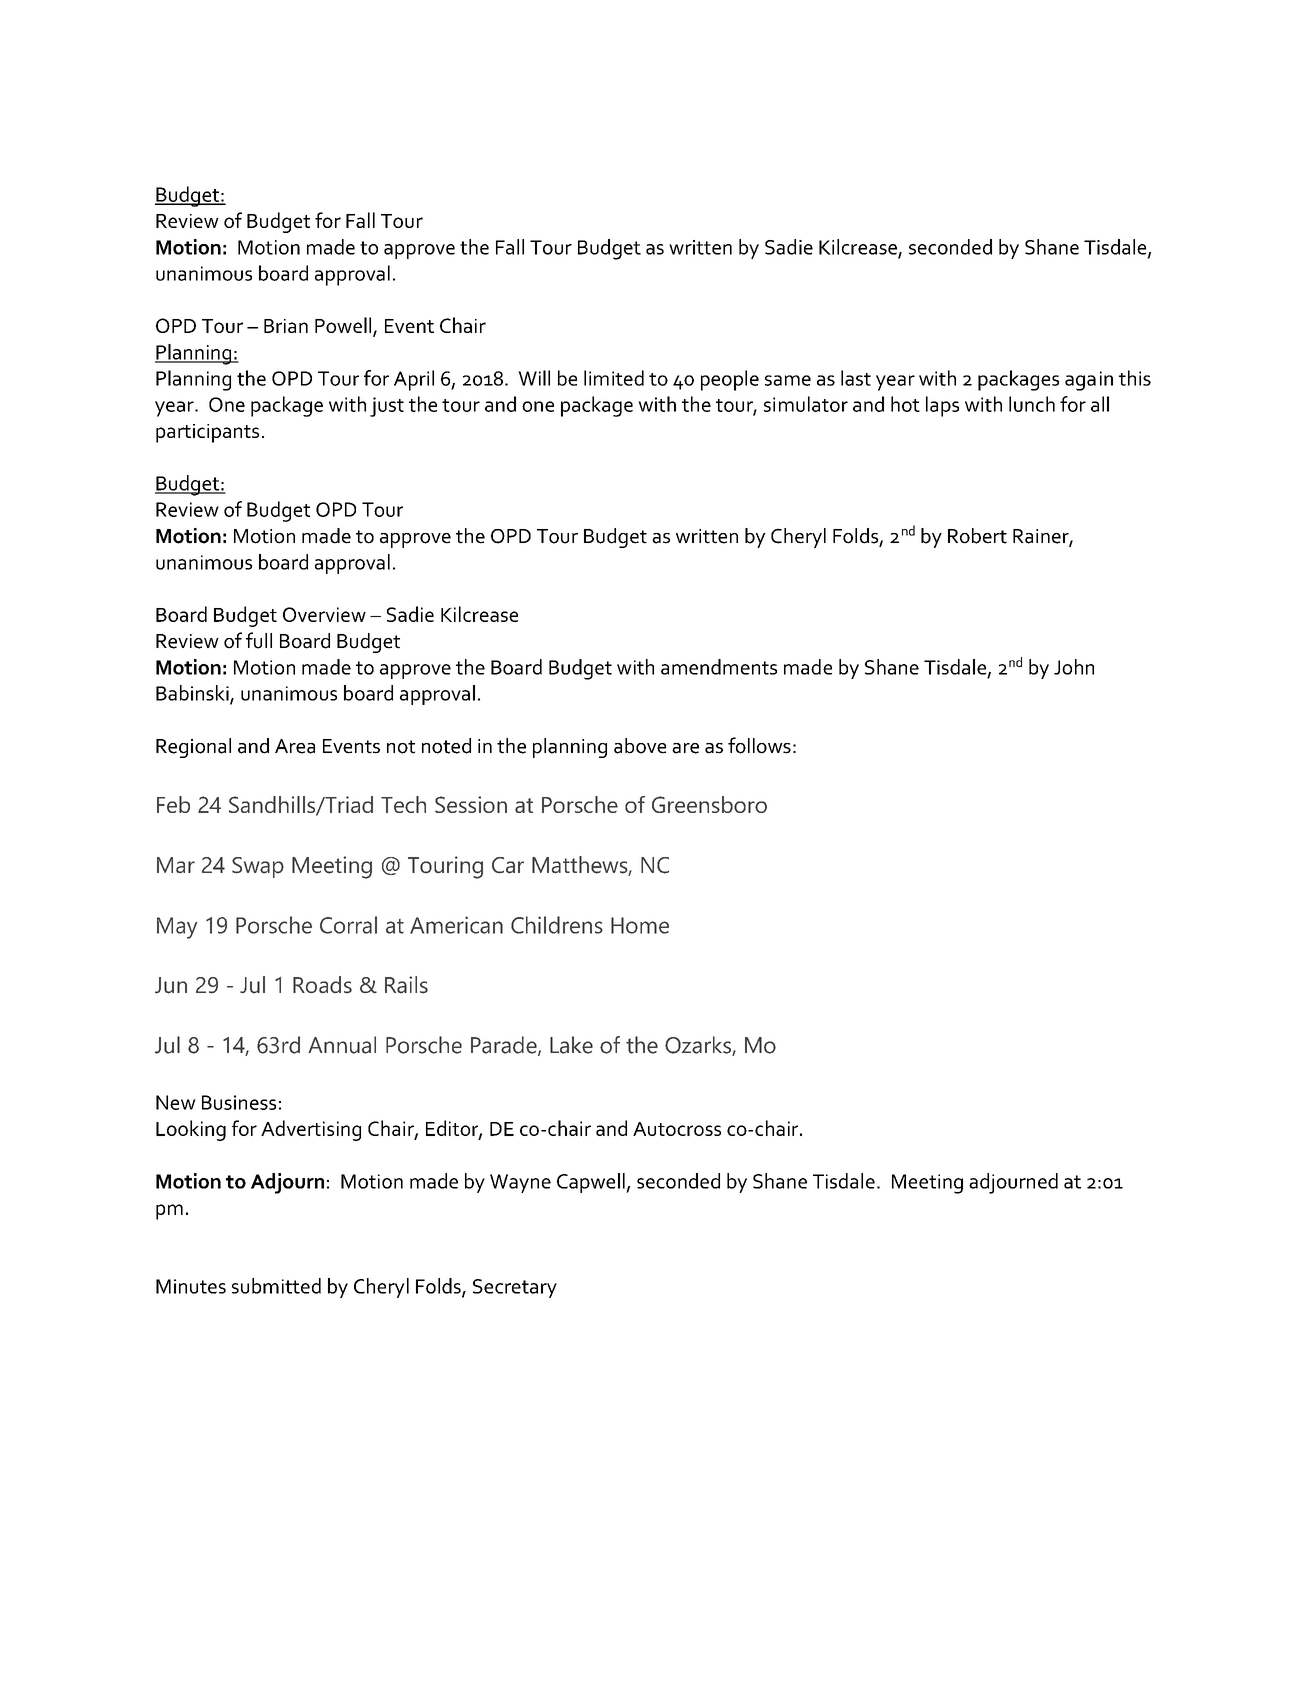 Image resolution: width=1316 pixels, height=1703 pixels. What do you see at coordinates (709, 804) in the screenshot?
I see `Greensboro` at bounding box center [709, 804].
